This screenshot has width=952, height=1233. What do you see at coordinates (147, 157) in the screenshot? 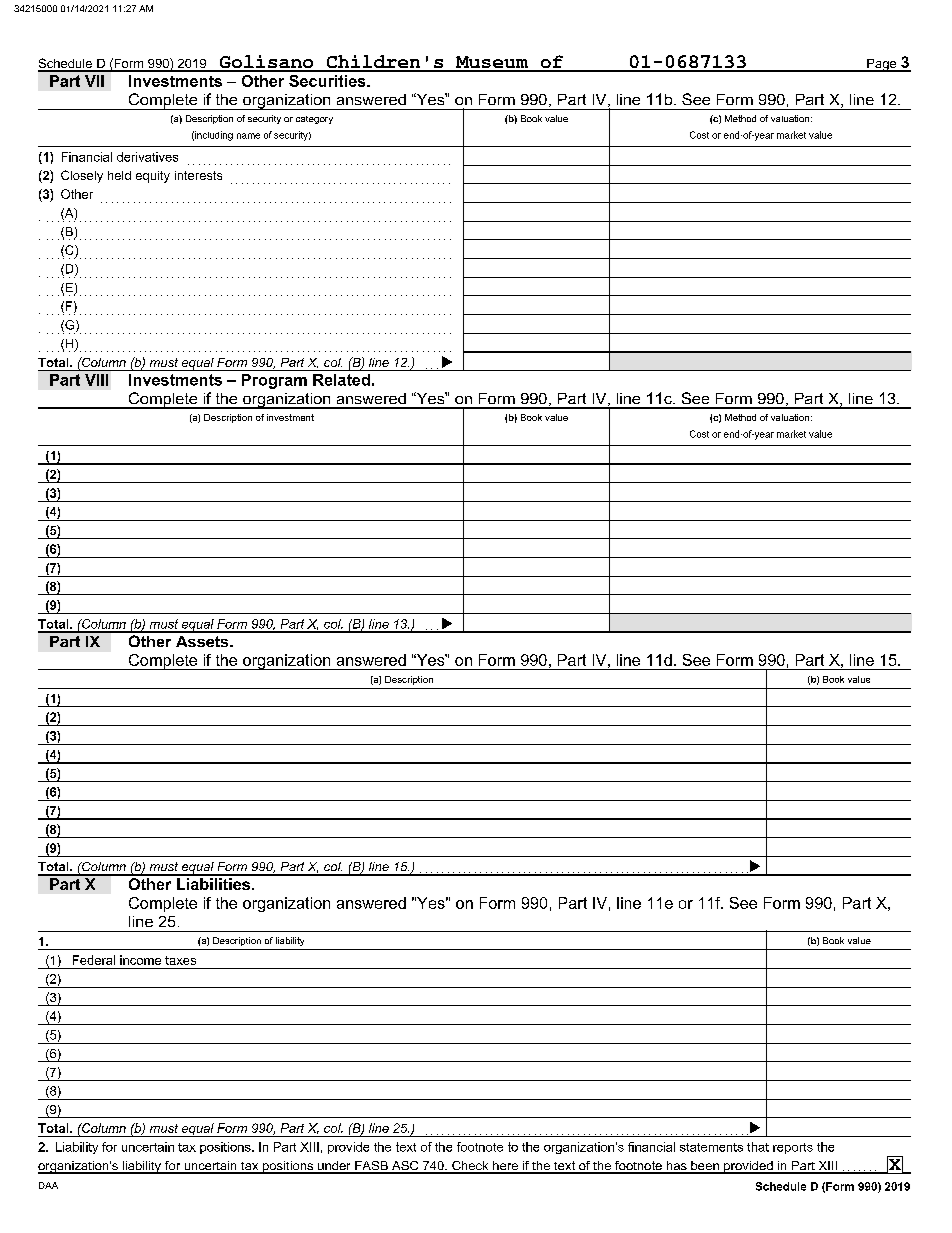
I see `derivatives` at bounding box center [147, 157].
